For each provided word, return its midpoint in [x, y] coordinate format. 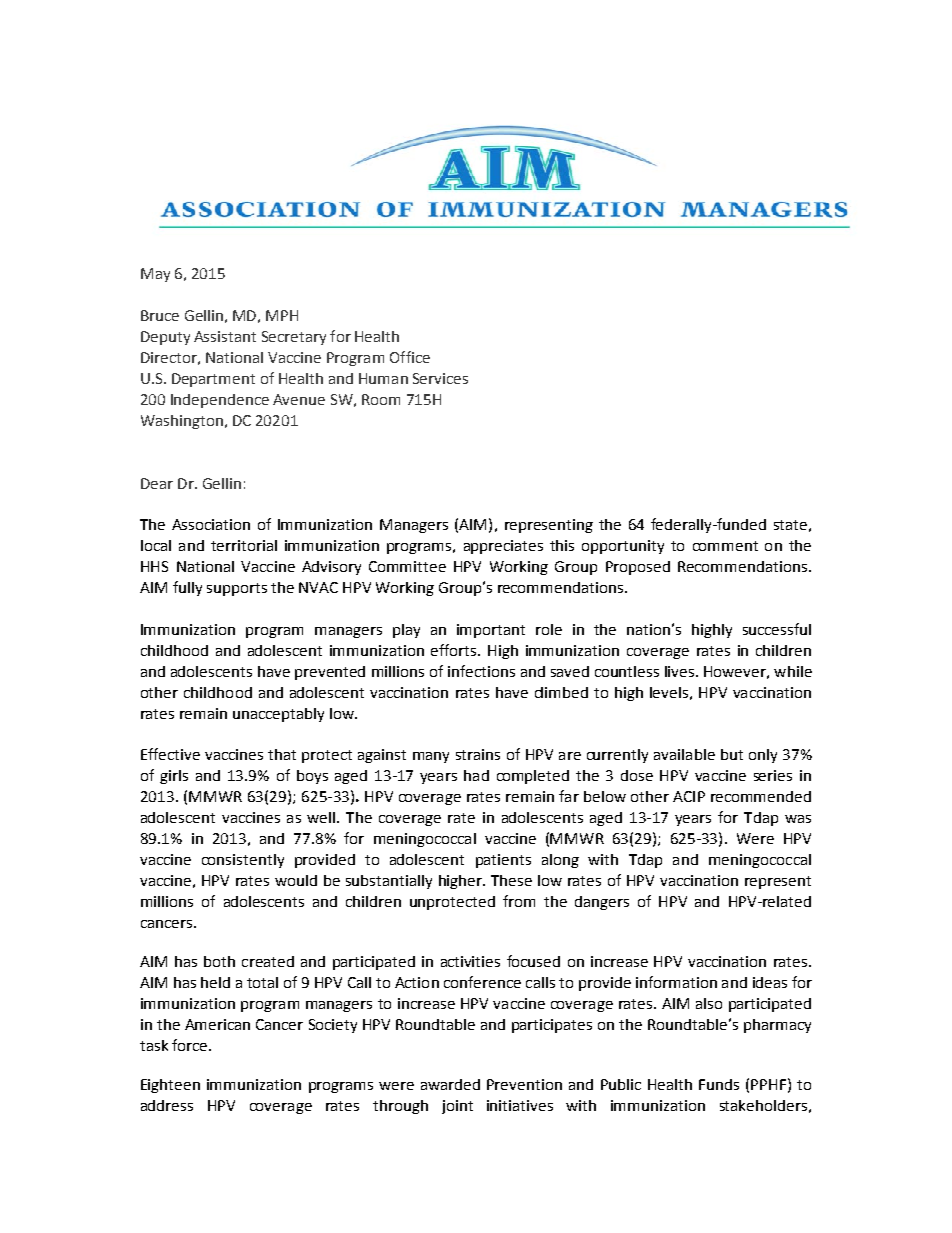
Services [440, 378]
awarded [450, 1084]
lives [681, 671]
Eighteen [170, 1086]
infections [481, 671]
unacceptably [278, 715]
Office [410, 357]
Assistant [225, 336]
